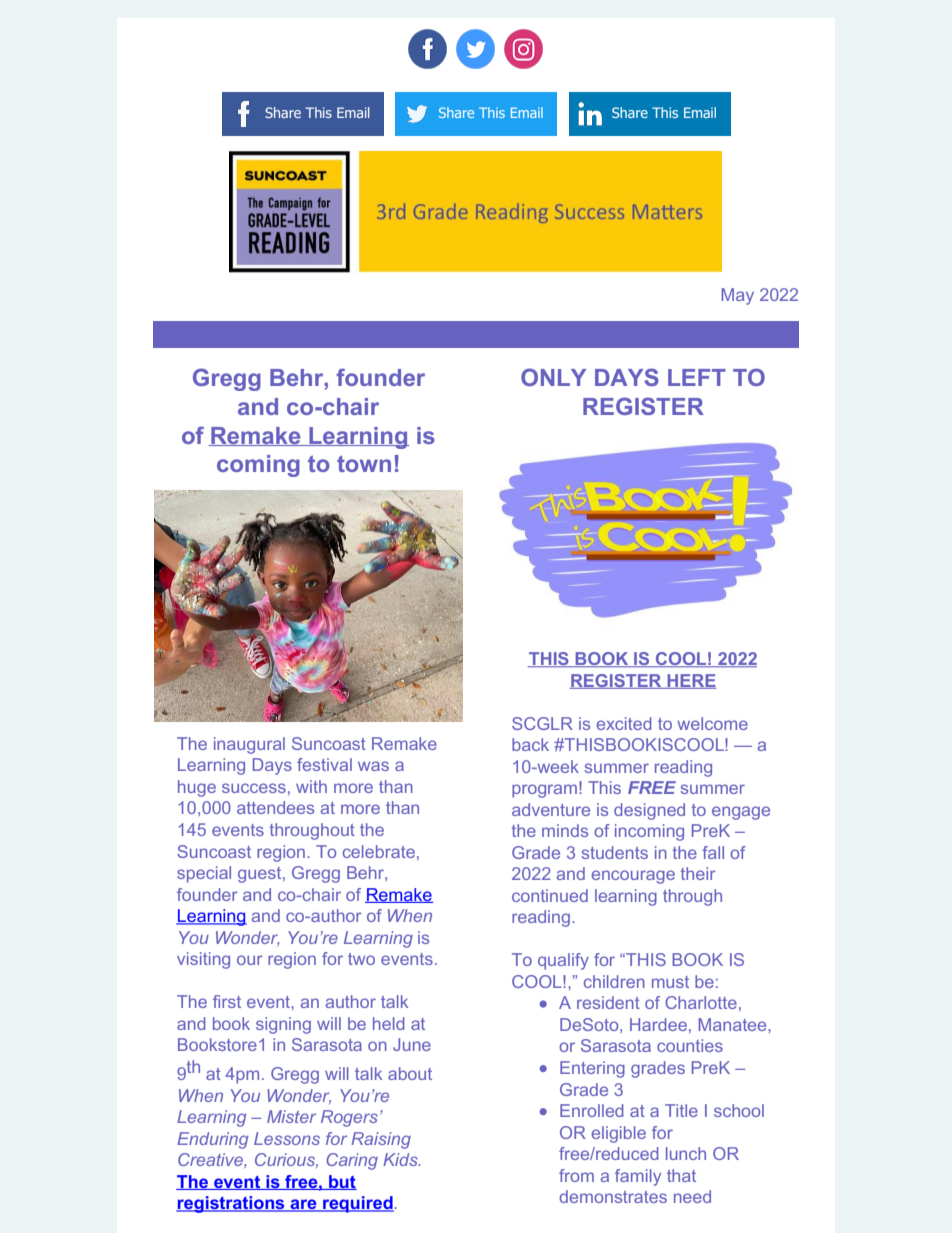  I want to click on inaugural, so click(249, 745).
